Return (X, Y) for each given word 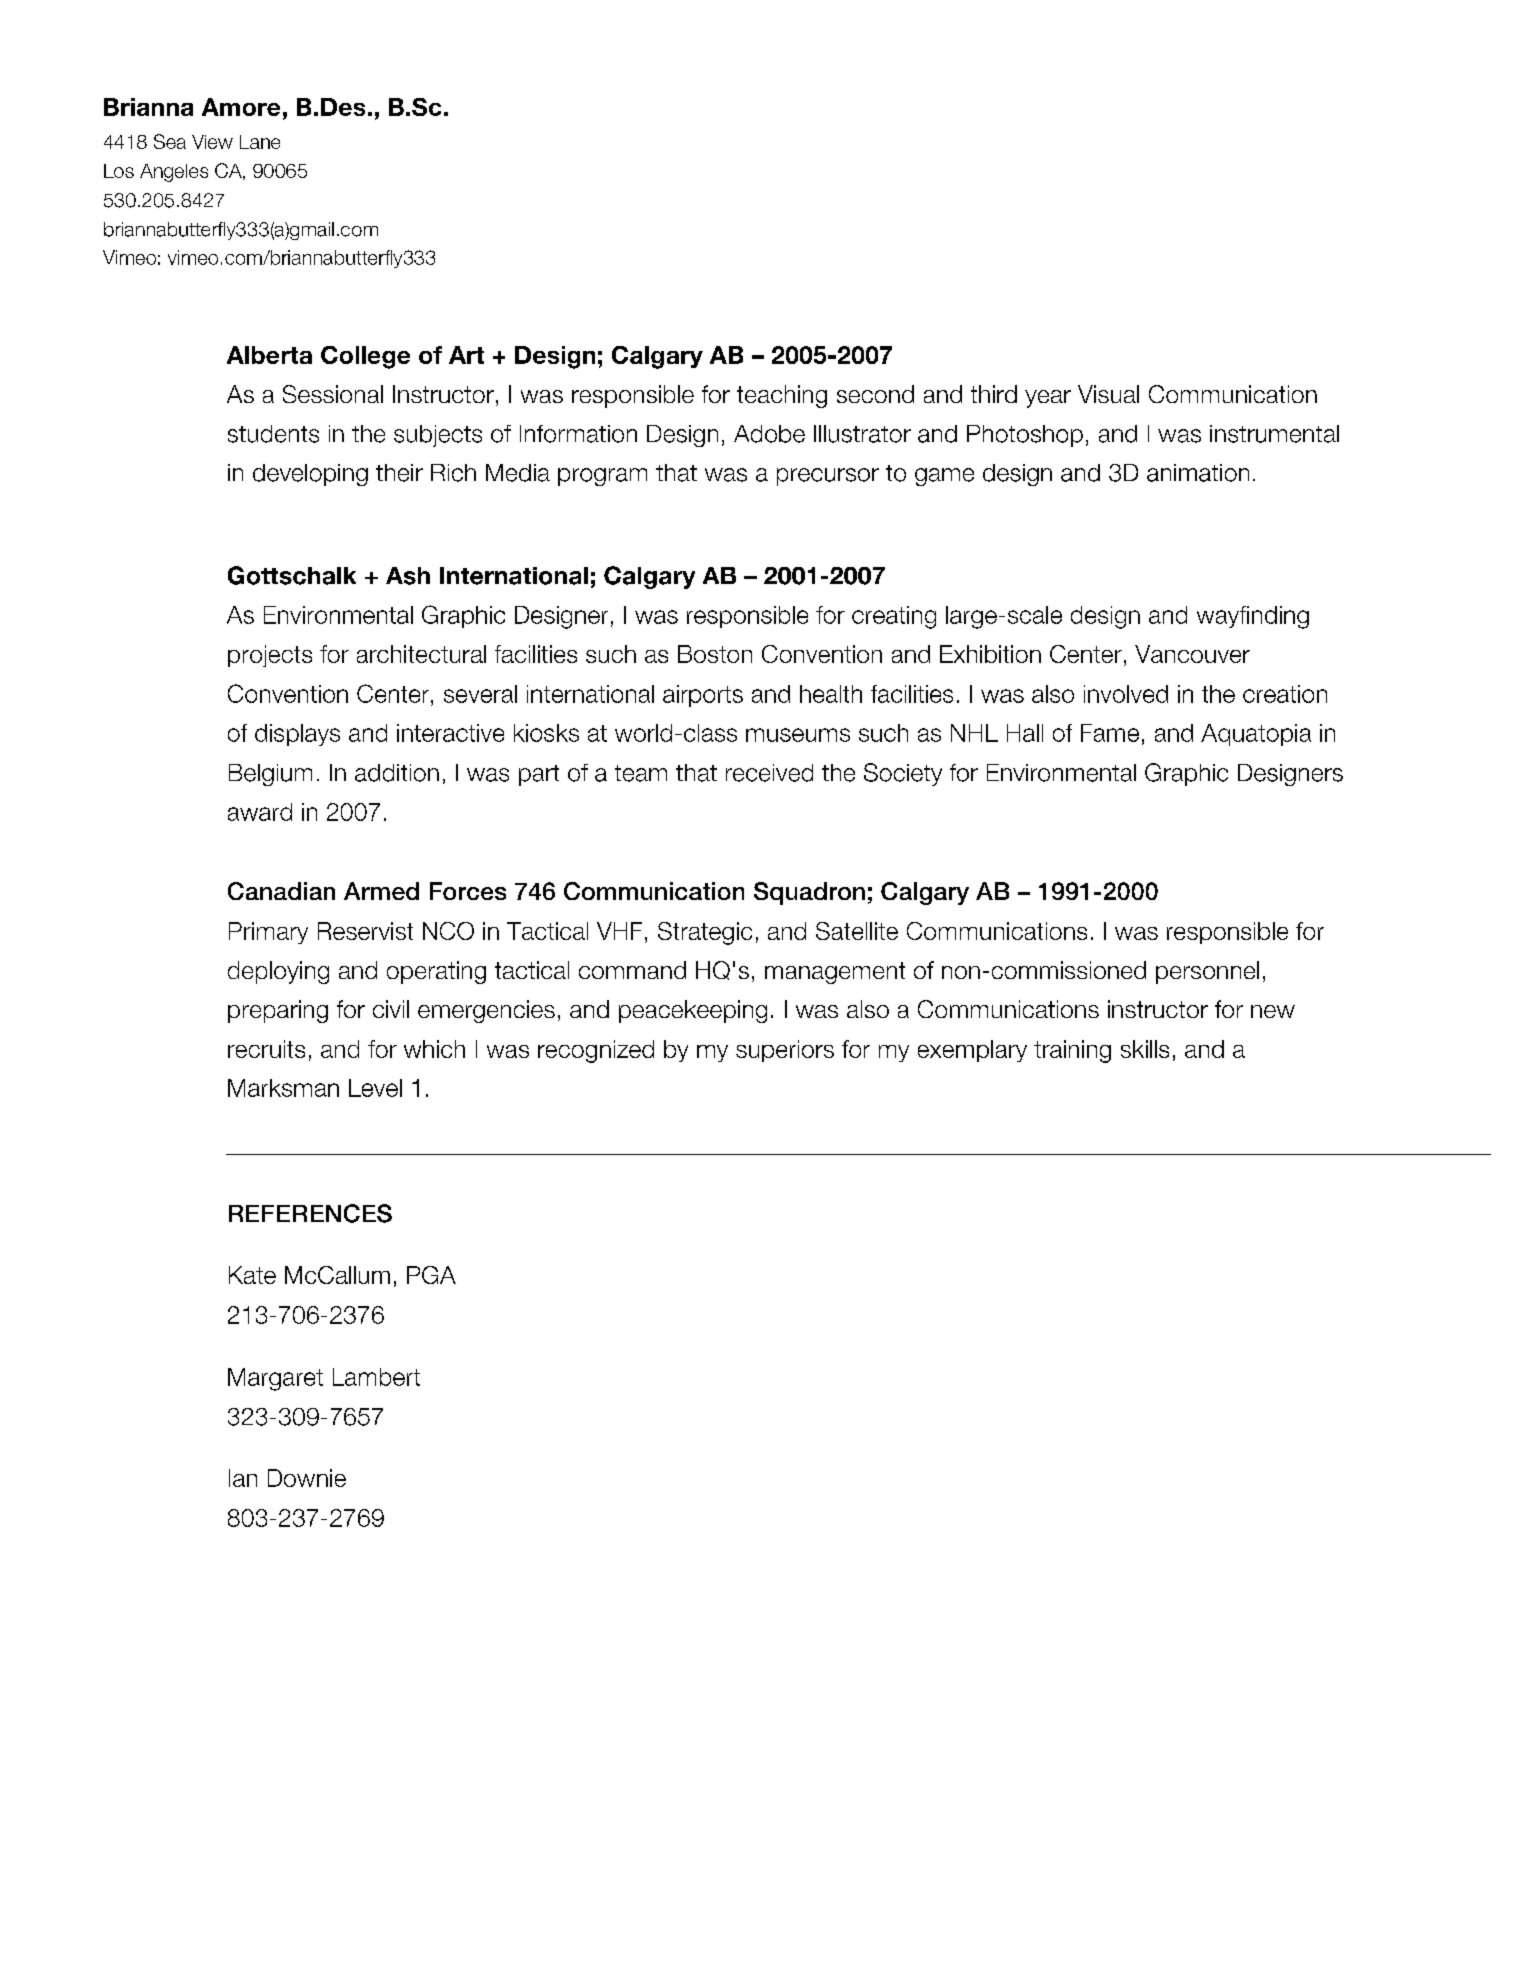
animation (1198, 473)
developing (310, 475)
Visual (1108, 394)
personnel (1207, 972)
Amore (241, 107)
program (602, 477)
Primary (268, 933)
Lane (260, 142)
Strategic (705, 933)
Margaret (275, 1379)
